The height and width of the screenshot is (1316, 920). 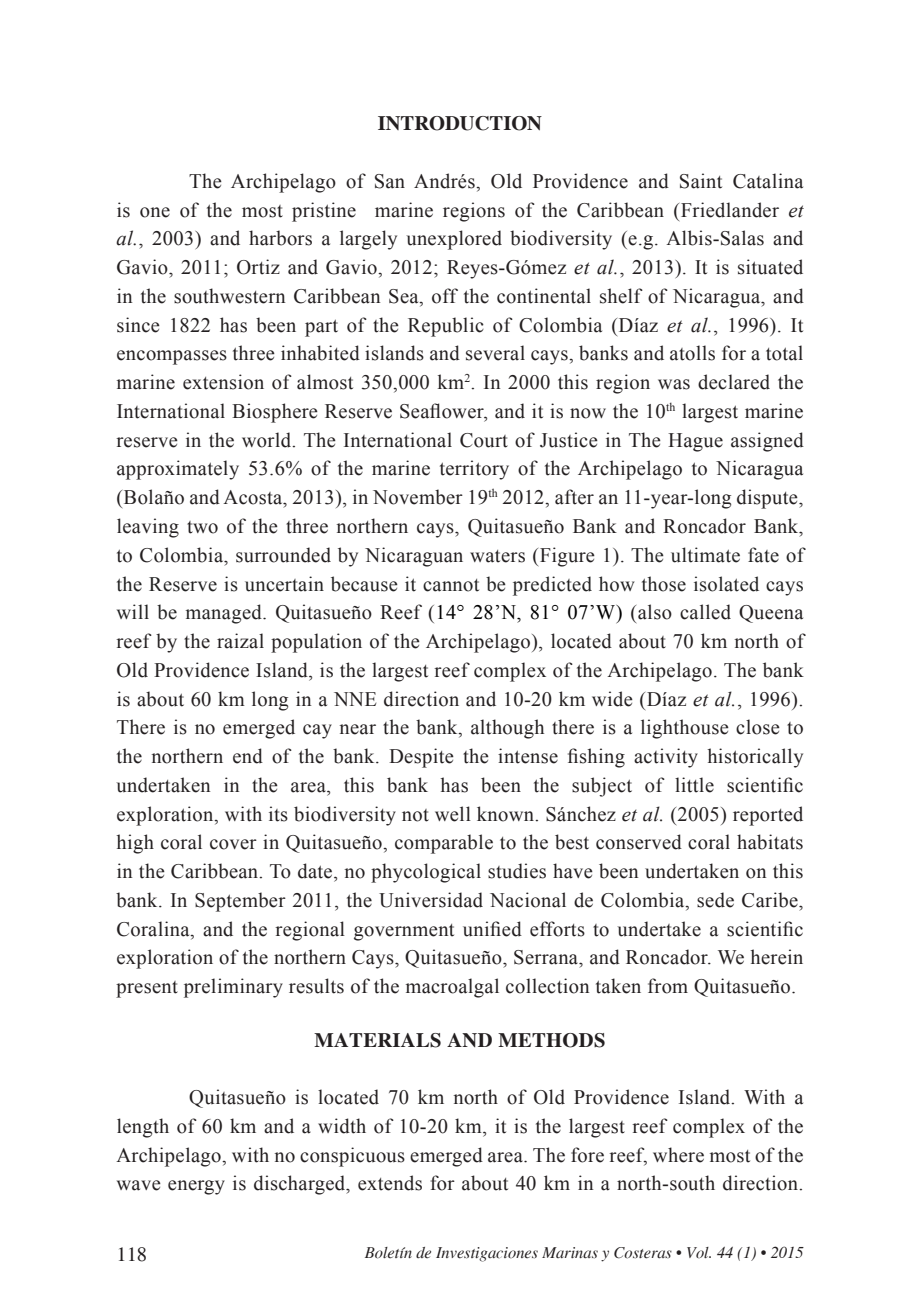 What do you see at coordinates (507, 729) in the screenshot?
I see `although` at bounding box center [507, 729].
